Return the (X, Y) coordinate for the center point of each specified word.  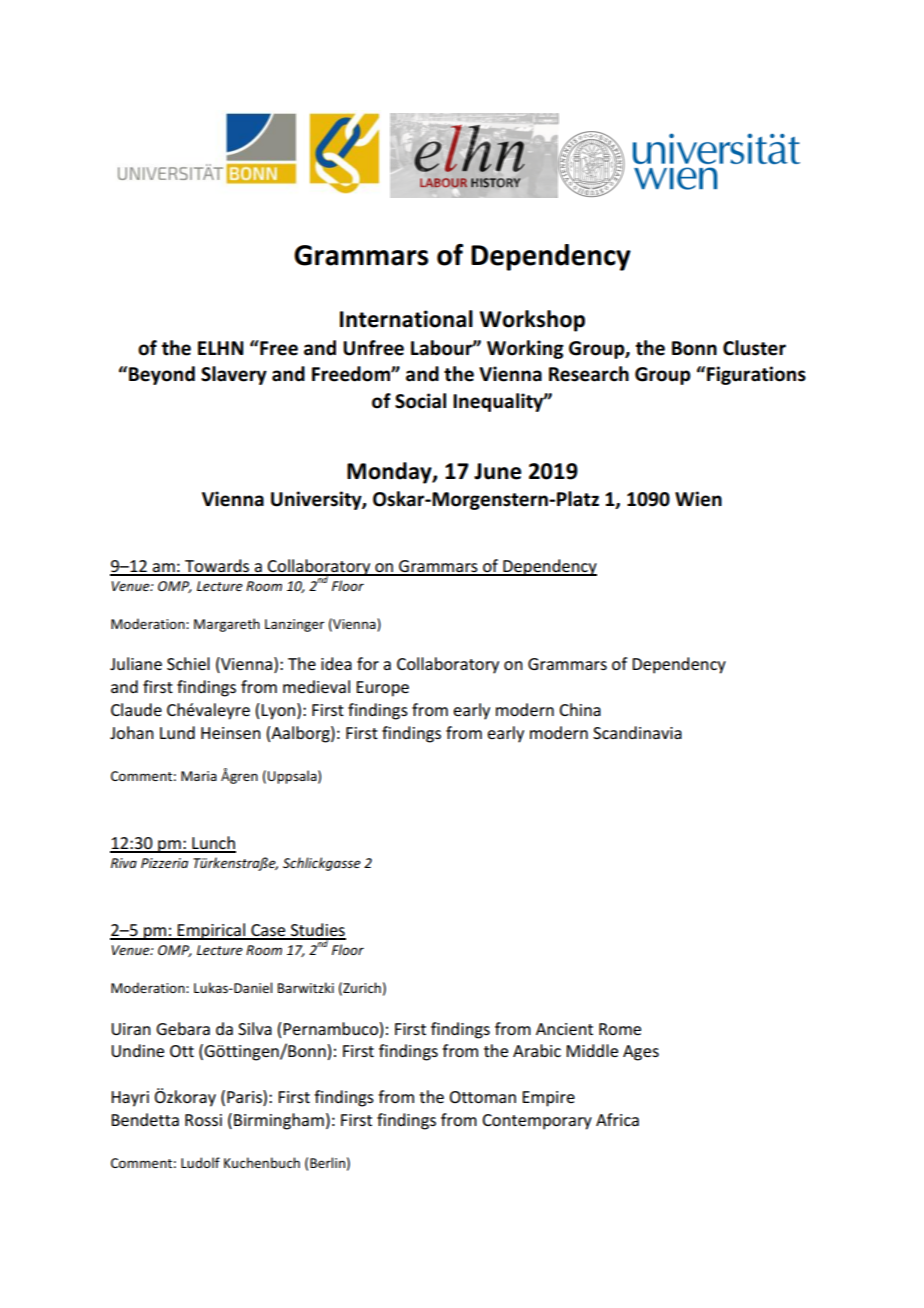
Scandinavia (637, 732)
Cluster (754, 348)
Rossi (203, 1120)
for (368, 663)
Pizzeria (164, 863)
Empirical (212, 931)
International (406, 319)
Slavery (234, 375)
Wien (698, 499)
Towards (217, 567)
